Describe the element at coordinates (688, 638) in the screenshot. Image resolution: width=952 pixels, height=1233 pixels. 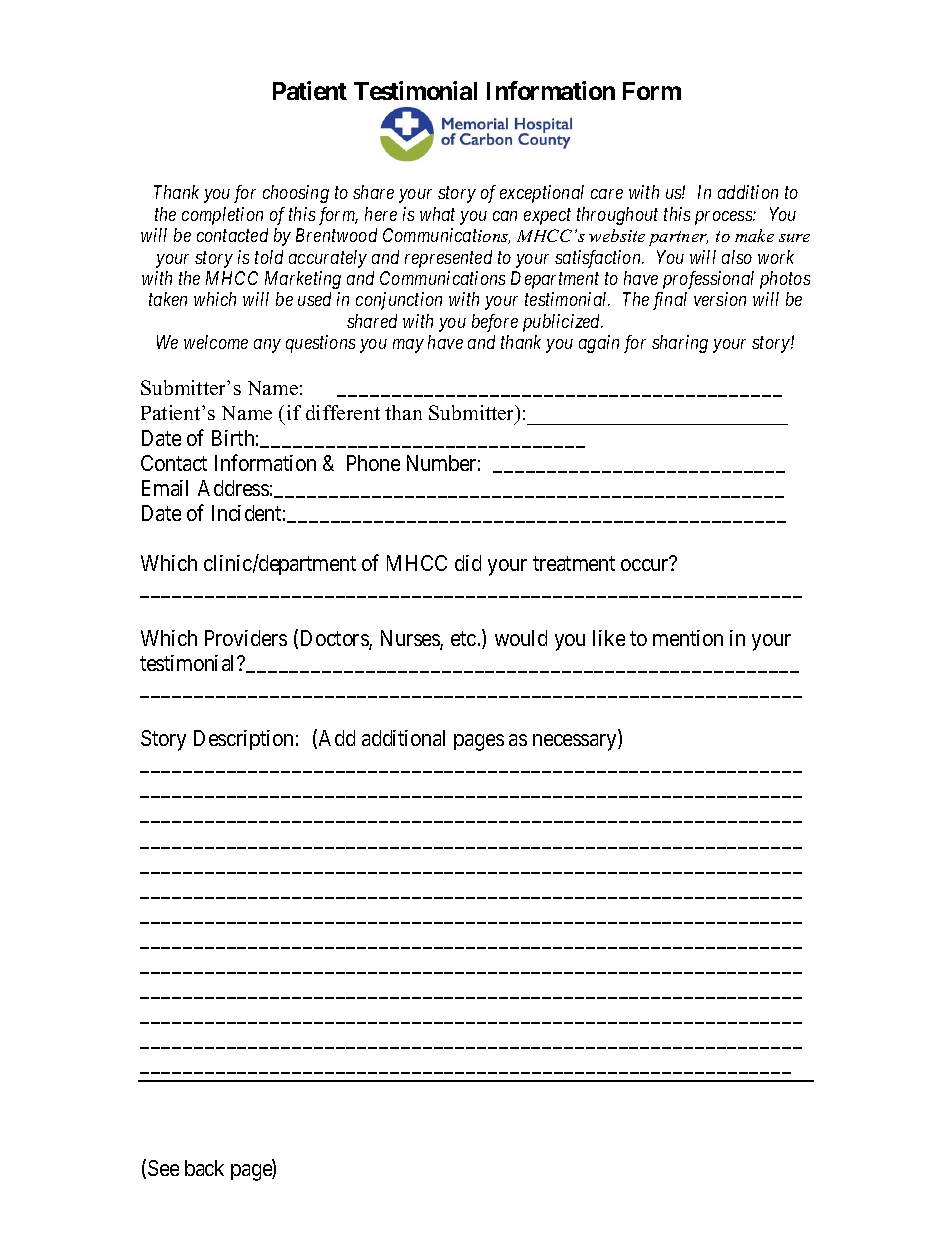
I see `mention` at that location.
